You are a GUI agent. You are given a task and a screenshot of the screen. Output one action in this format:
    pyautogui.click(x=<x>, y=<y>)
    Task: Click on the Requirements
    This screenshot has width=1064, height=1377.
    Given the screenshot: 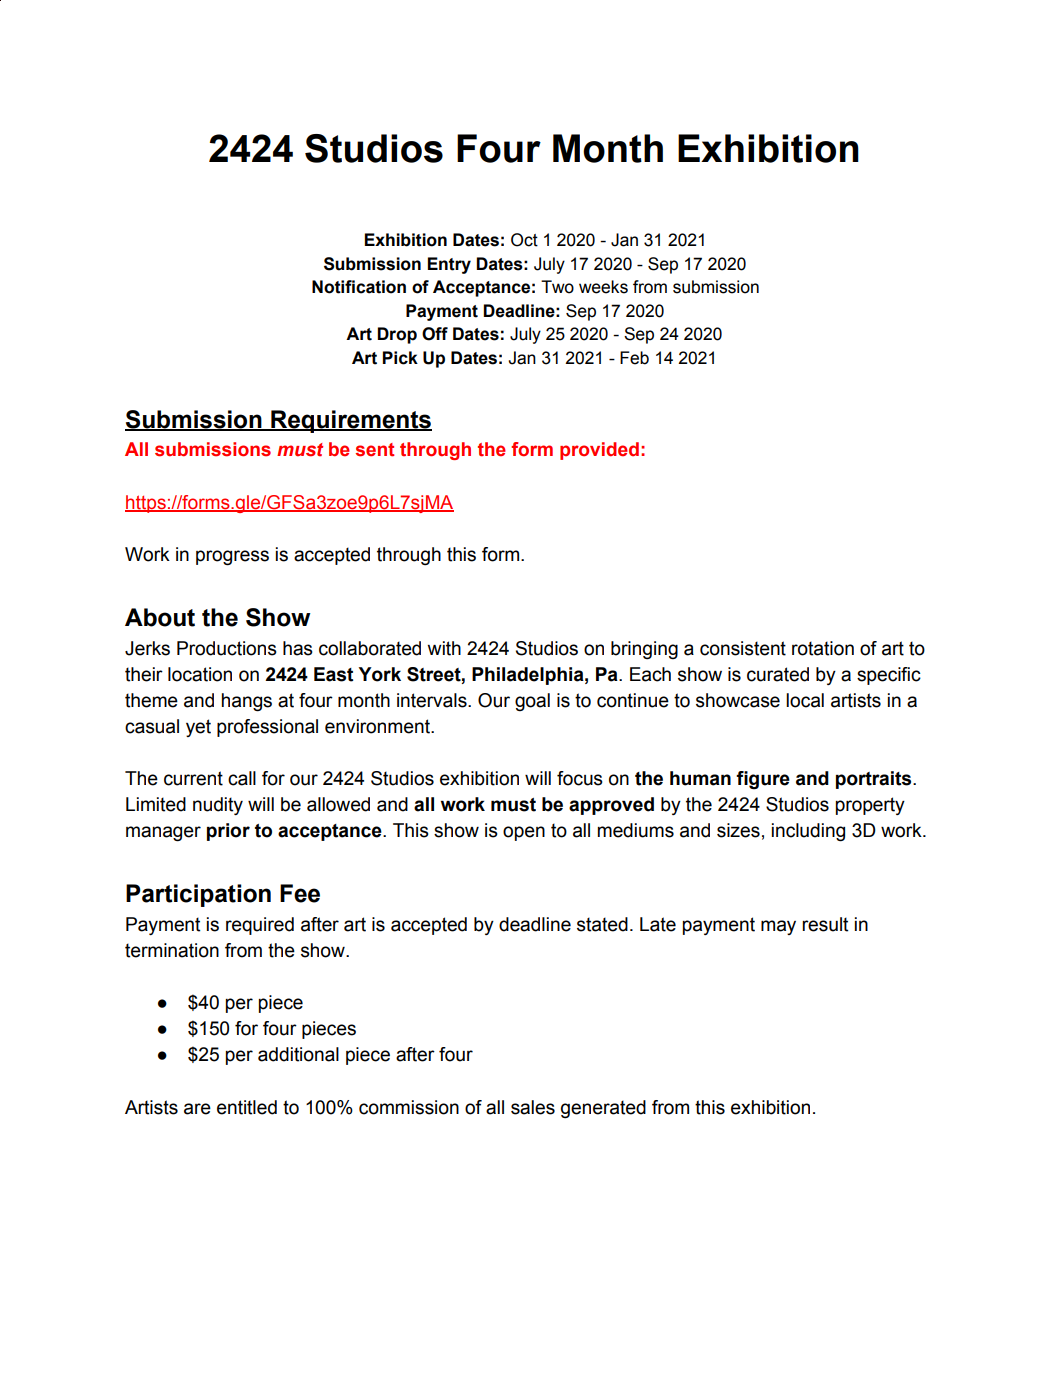 What is the action you would take?
    pyautogui.click(x=350, y=421)
